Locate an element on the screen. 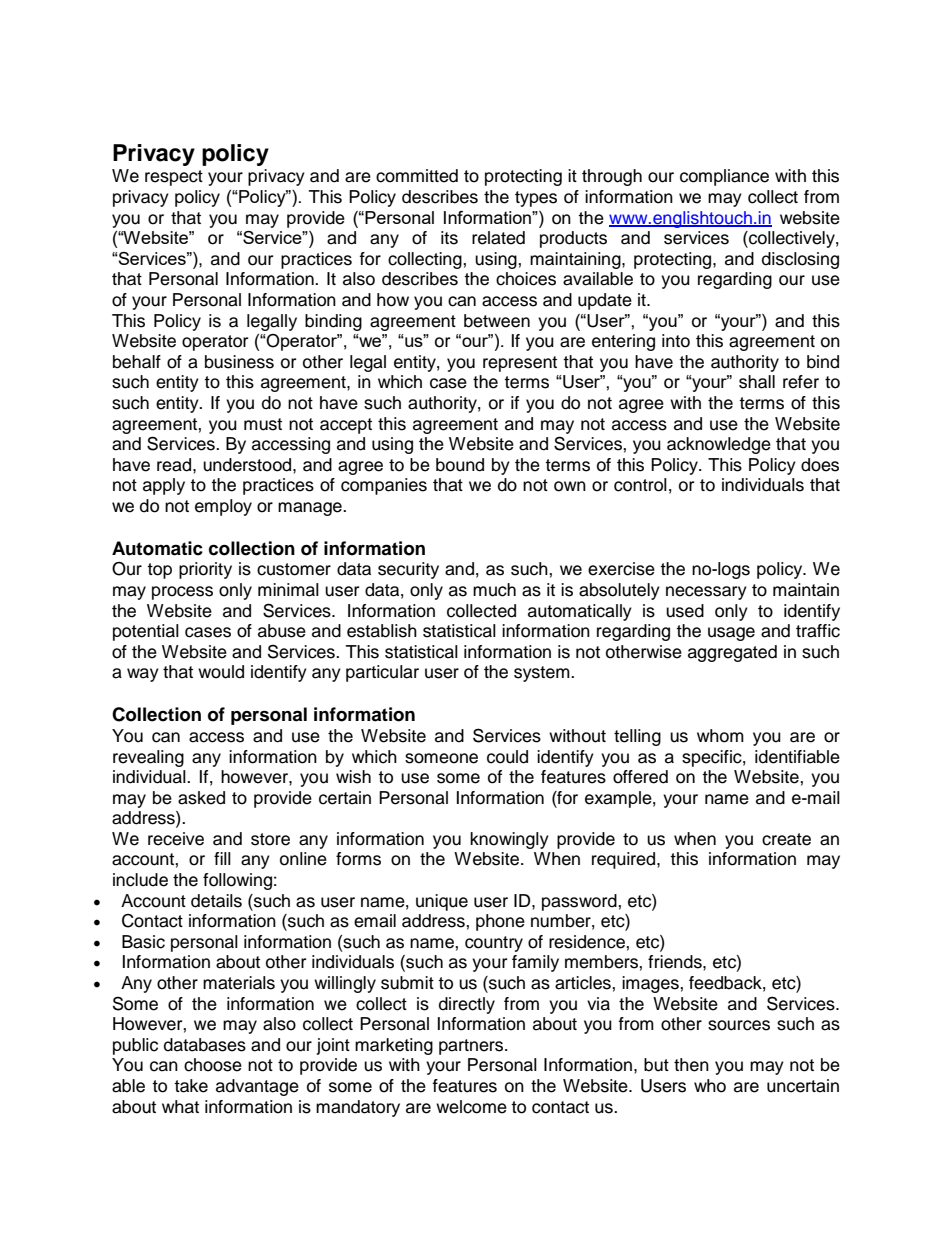 Image resolution: width=952 pixels, height=1233 pixels. choose is located at coordinates (213, 1065).
